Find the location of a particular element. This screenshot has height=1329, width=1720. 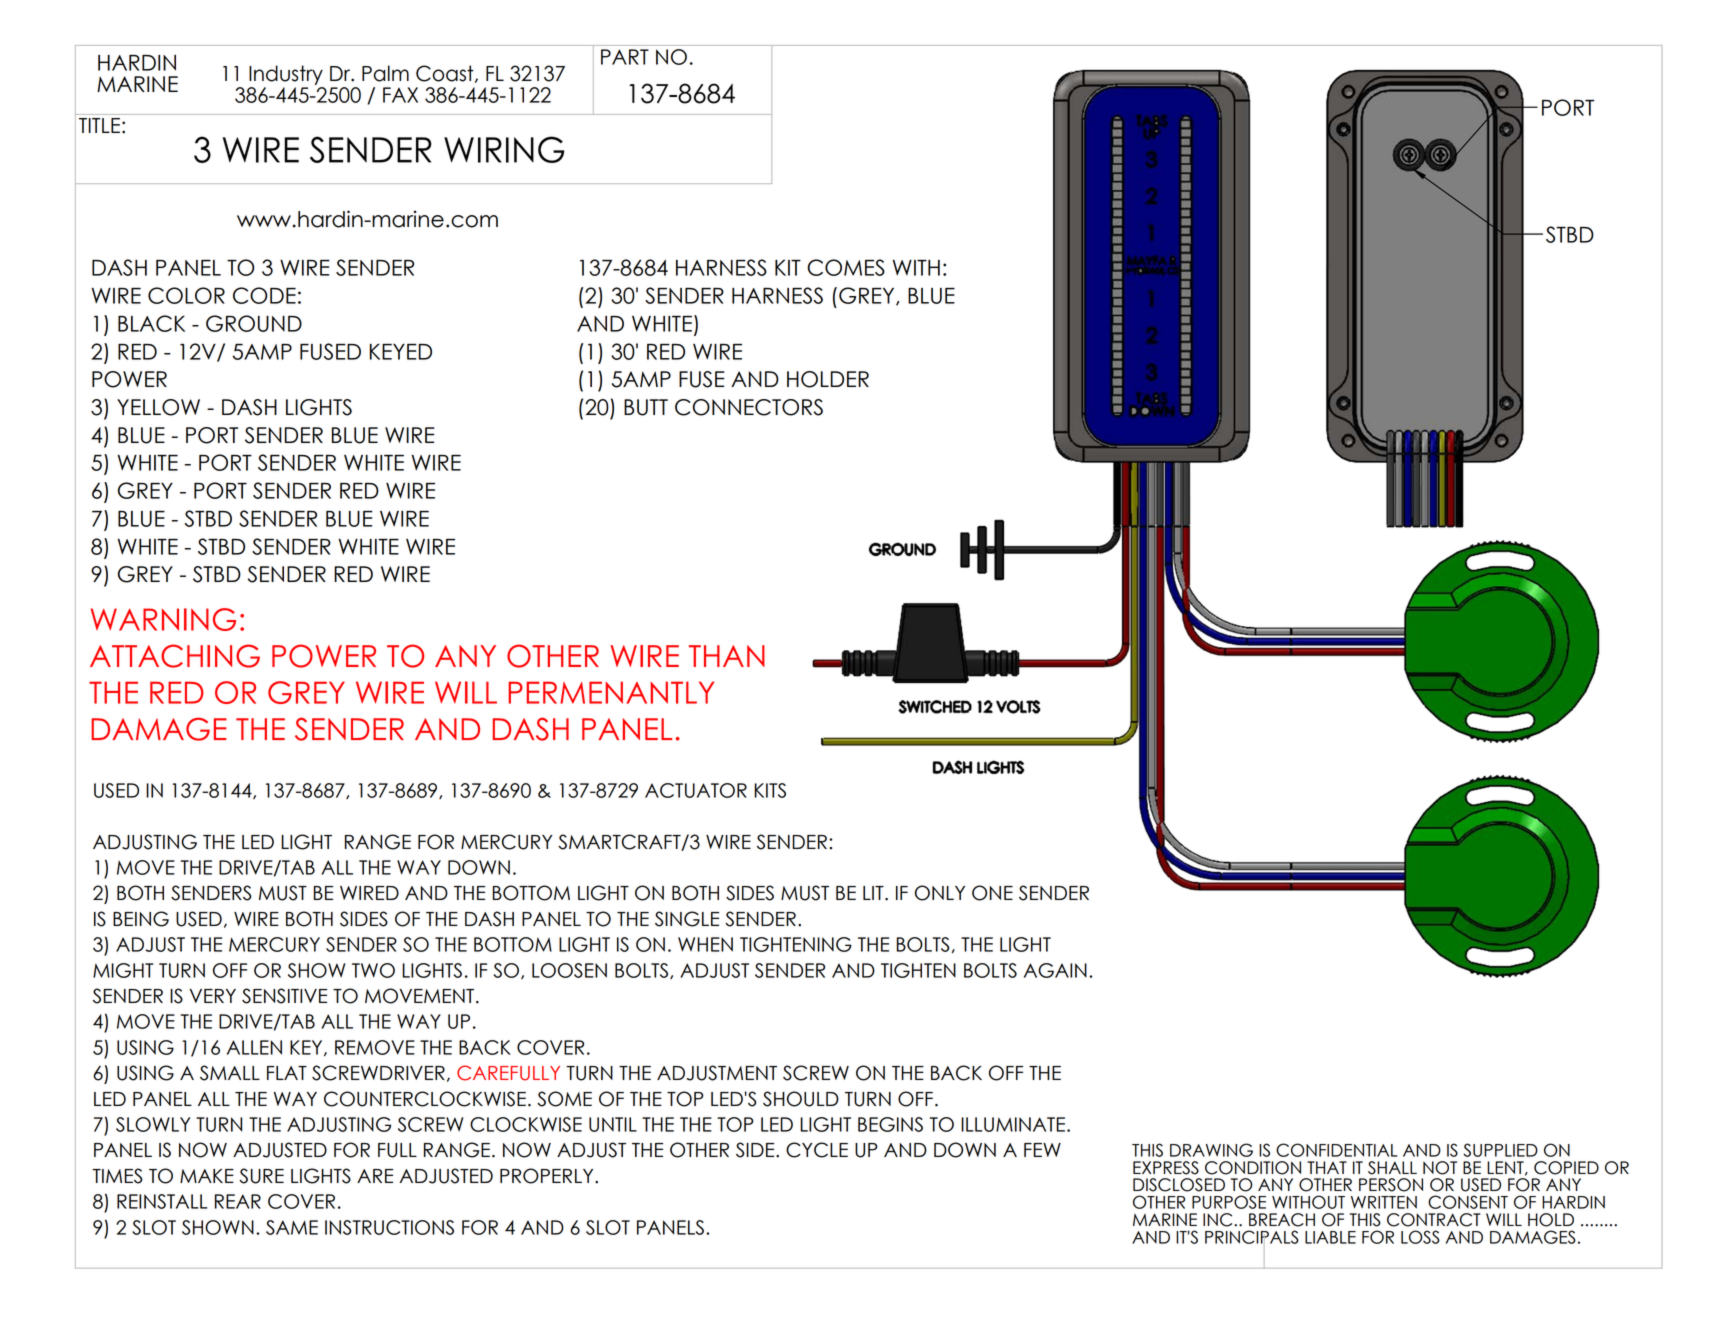

CONNECTORS is located at coordinates (749, 407).
